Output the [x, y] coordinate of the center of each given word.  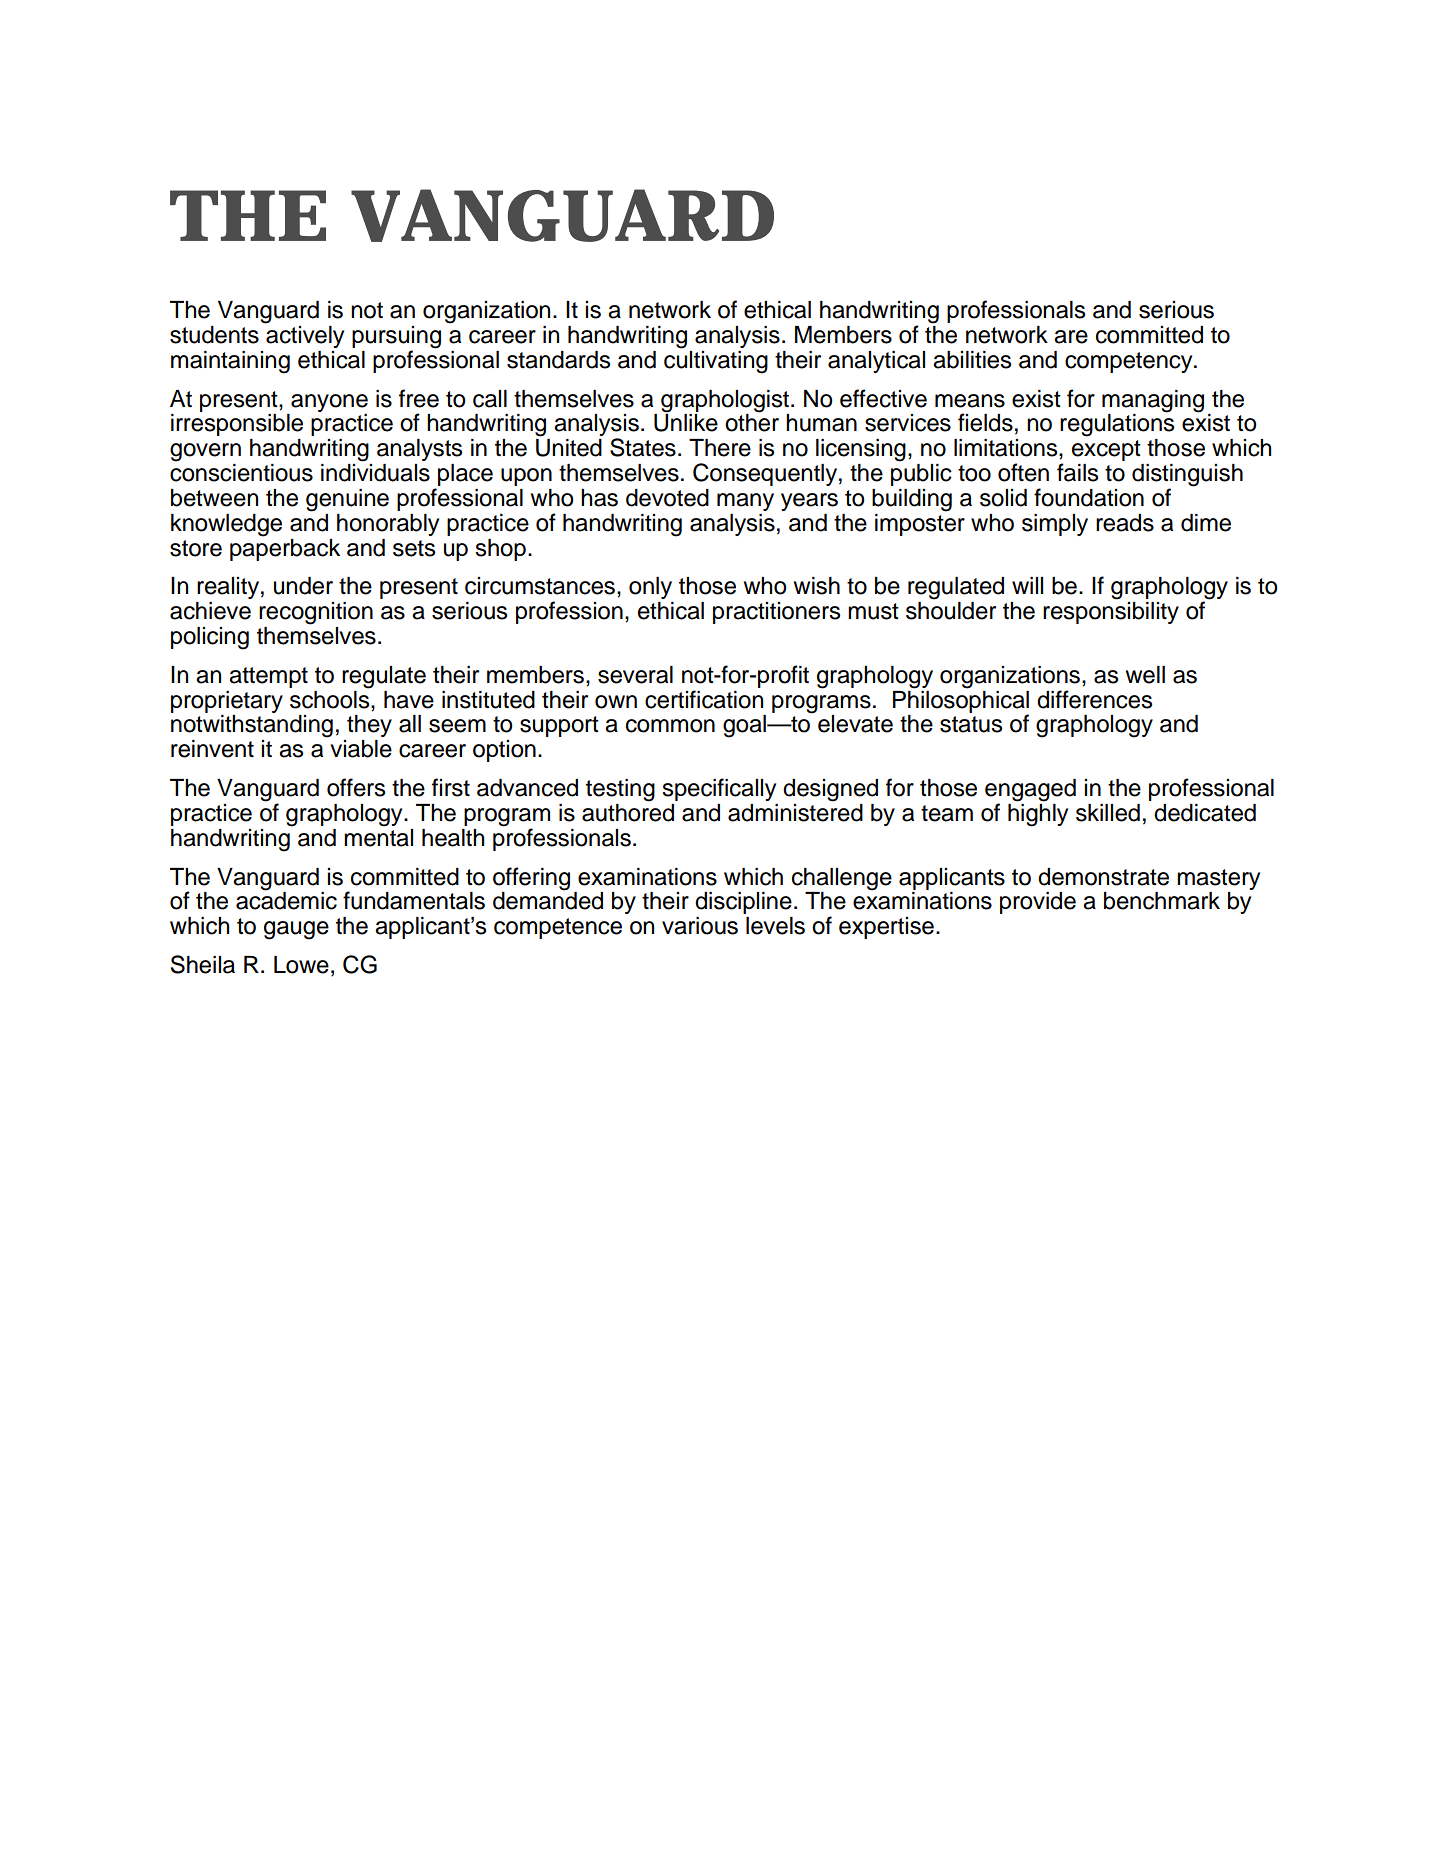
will [1027, 585]
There [720, 448]
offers [356, 787]
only [650, 588]
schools [331, 698]
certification [704, 699]
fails [1077, 472]
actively [305, 337]
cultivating [716, 362]
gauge [296, 930]
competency [1130, 362]
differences [1094, 699]
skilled [1108, 813]
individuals [375, 473]
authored [628, 811]
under [303, 586]
